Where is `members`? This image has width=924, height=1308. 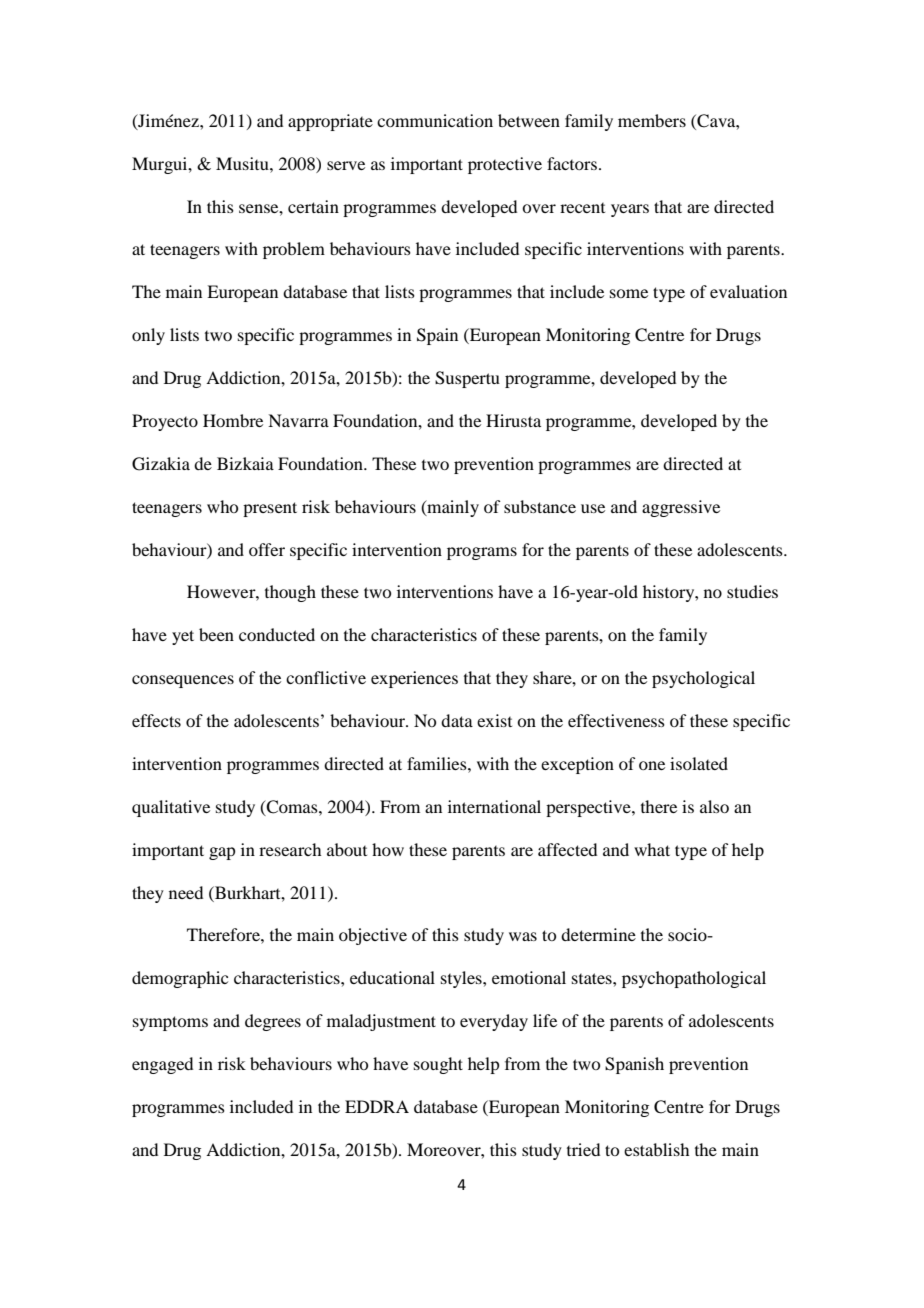 members is located at coordinates (652, 120).
